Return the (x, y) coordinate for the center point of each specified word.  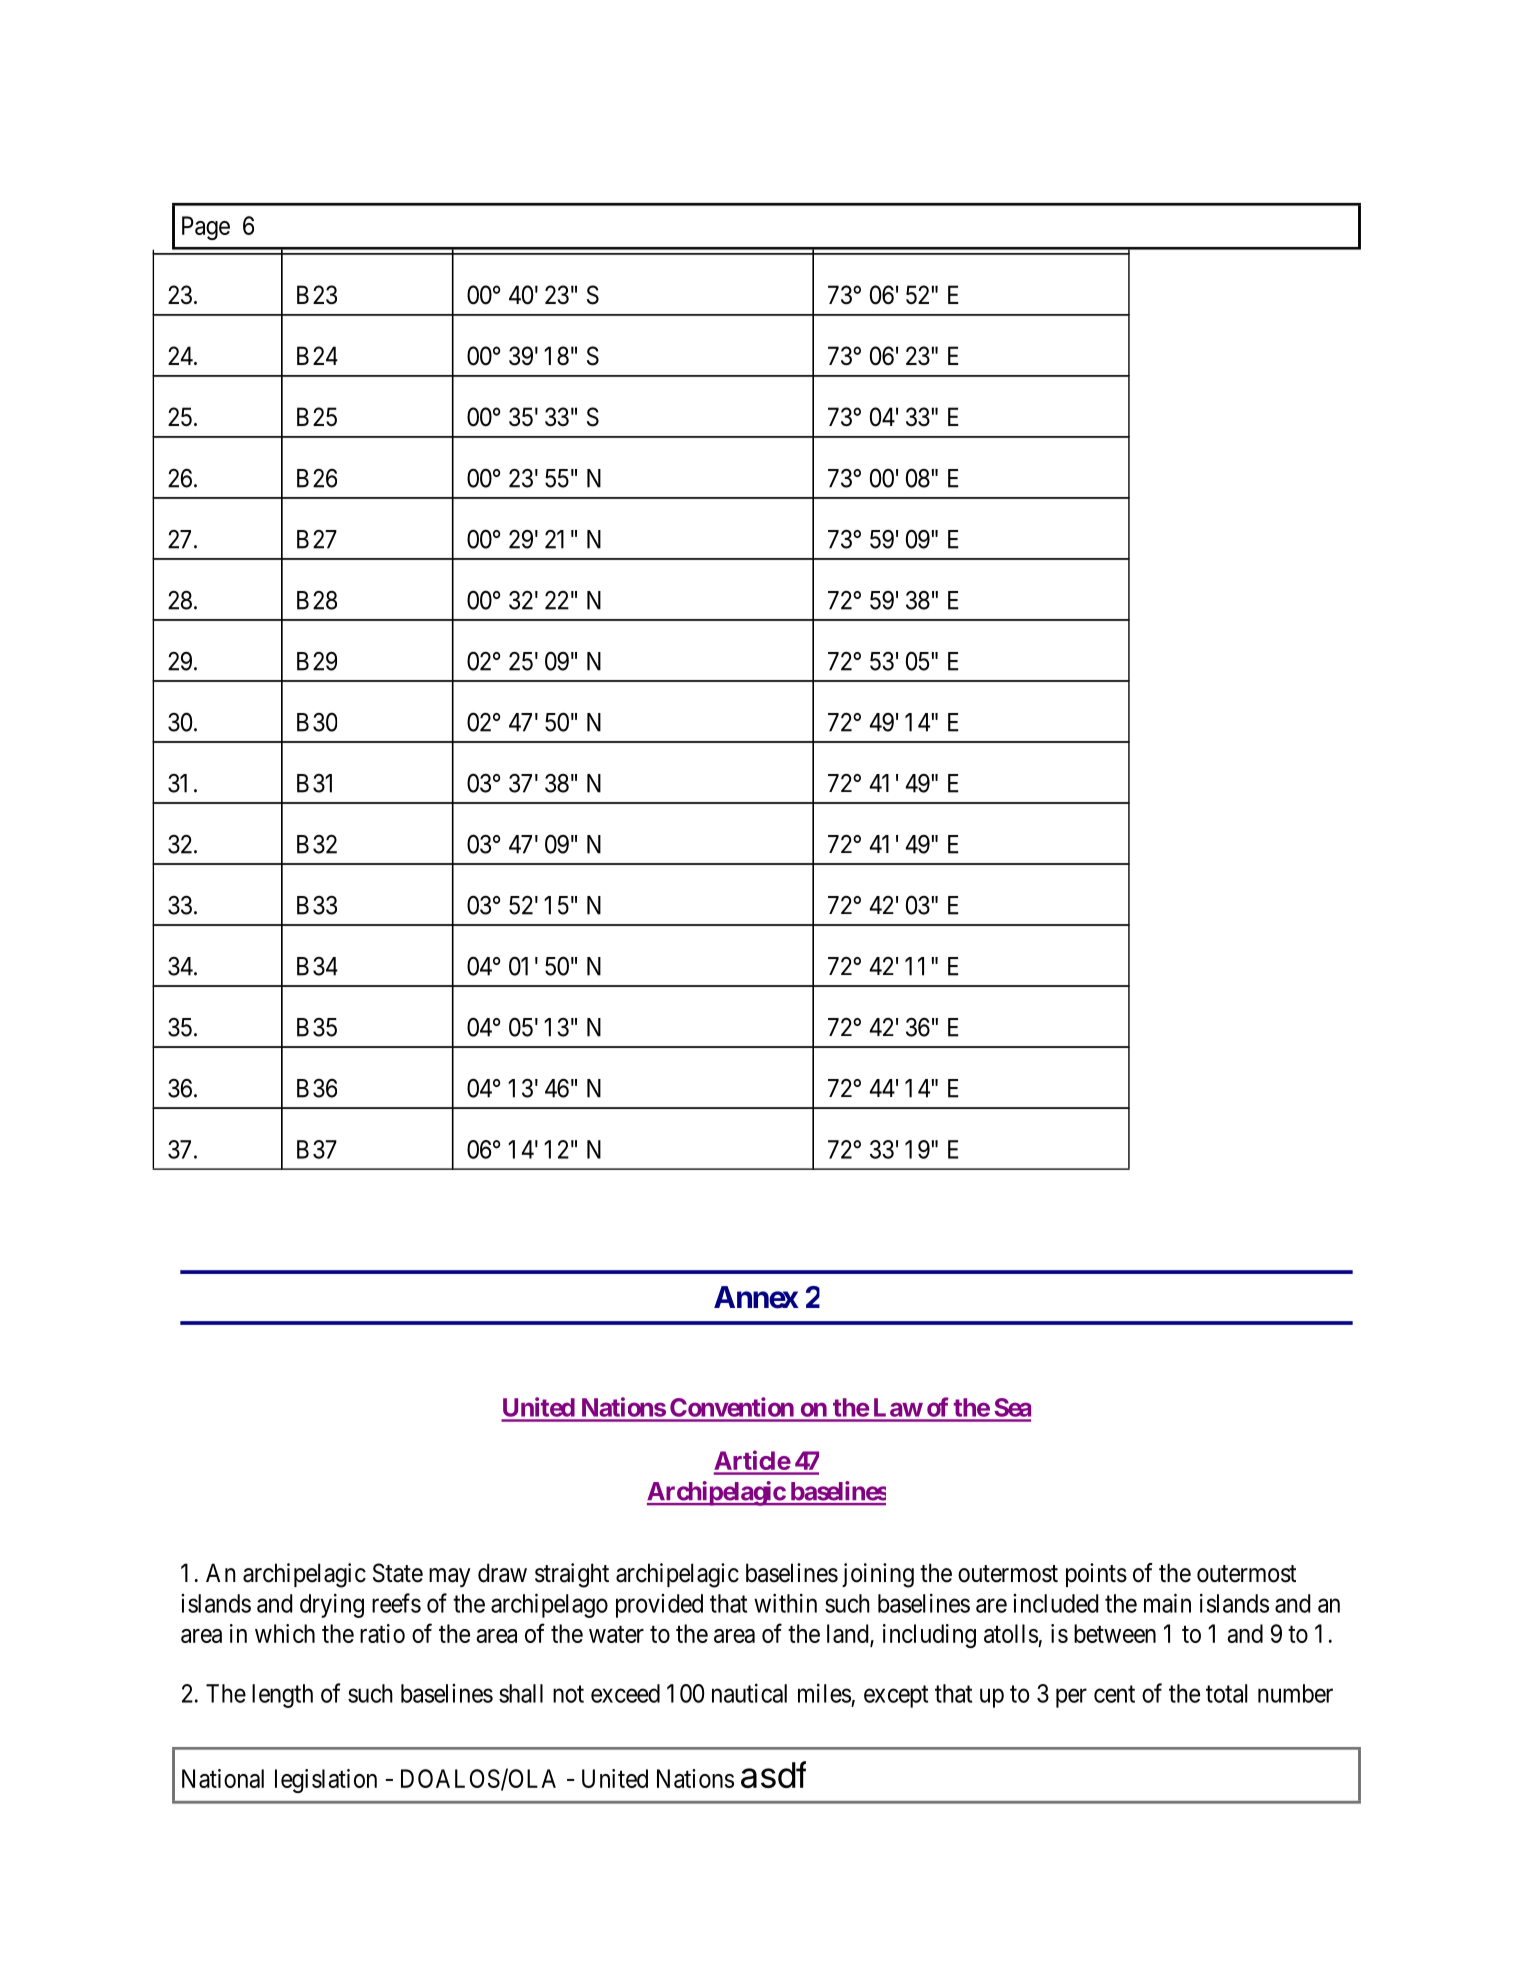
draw (502, 1573)
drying (332, 1605)
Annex (756, 1297)
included (1055, 1603)
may (450, 1577)
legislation (326, 1781)
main (1167, 1603)
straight (572, 1575)
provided (659, 1606)
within (785, 1603)
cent (1114, 1694)
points (1096, 1575)
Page (206, 228)
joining (878, 1575)
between (1115, 1633)
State (398, 1573)
